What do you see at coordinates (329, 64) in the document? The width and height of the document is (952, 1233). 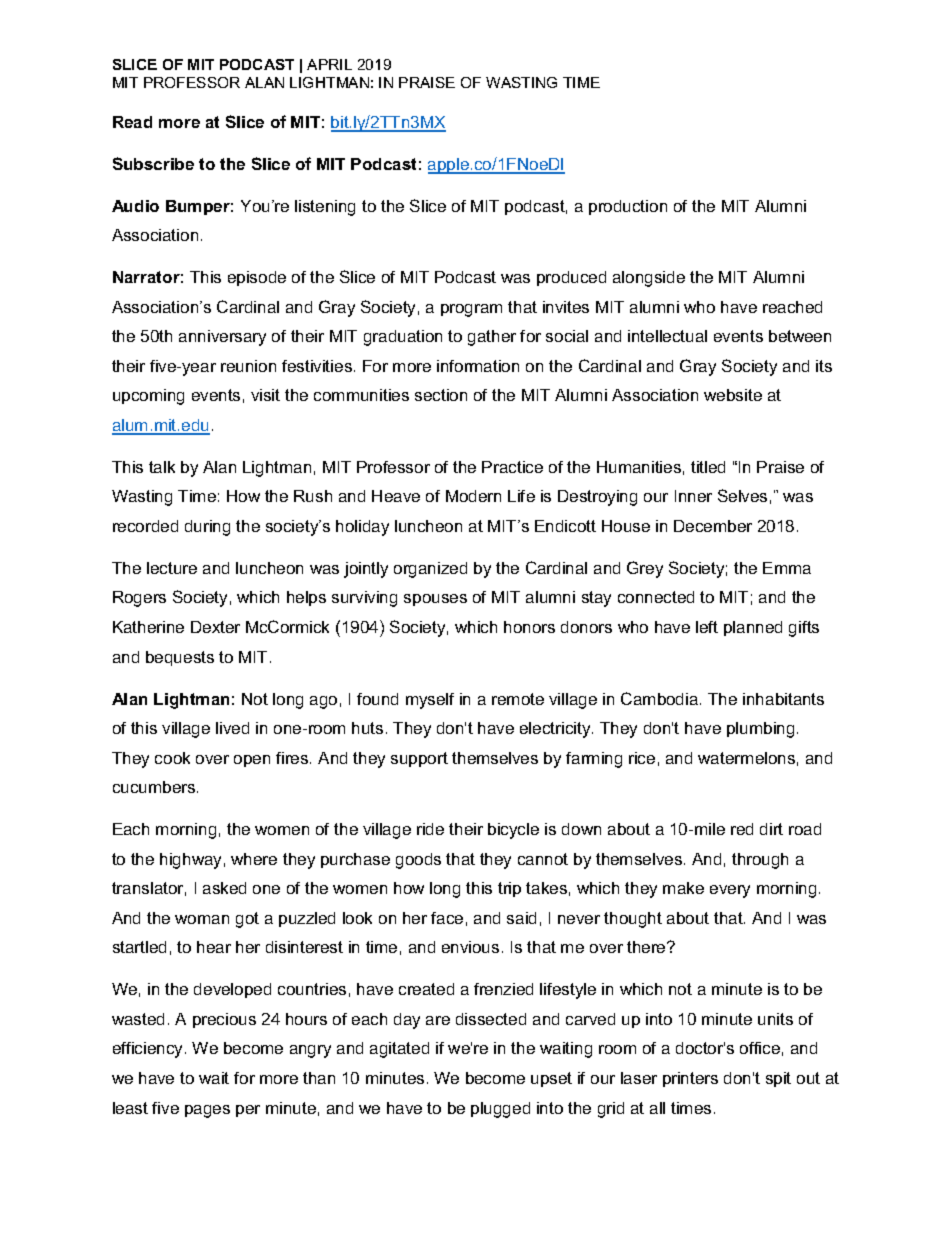 I see `APRIL` at bounding box center [329, 64].
